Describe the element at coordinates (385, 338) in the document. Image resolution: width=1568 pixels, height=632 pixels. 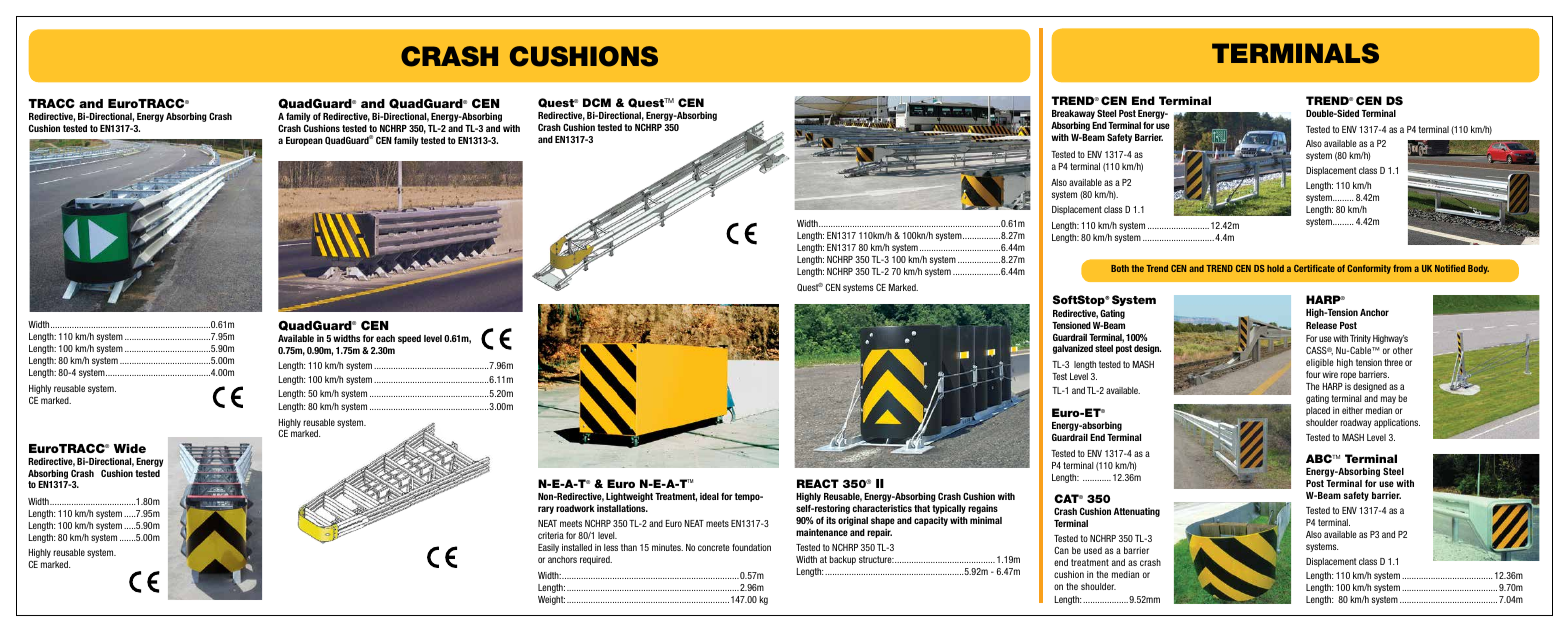
I see `each` at that location.
